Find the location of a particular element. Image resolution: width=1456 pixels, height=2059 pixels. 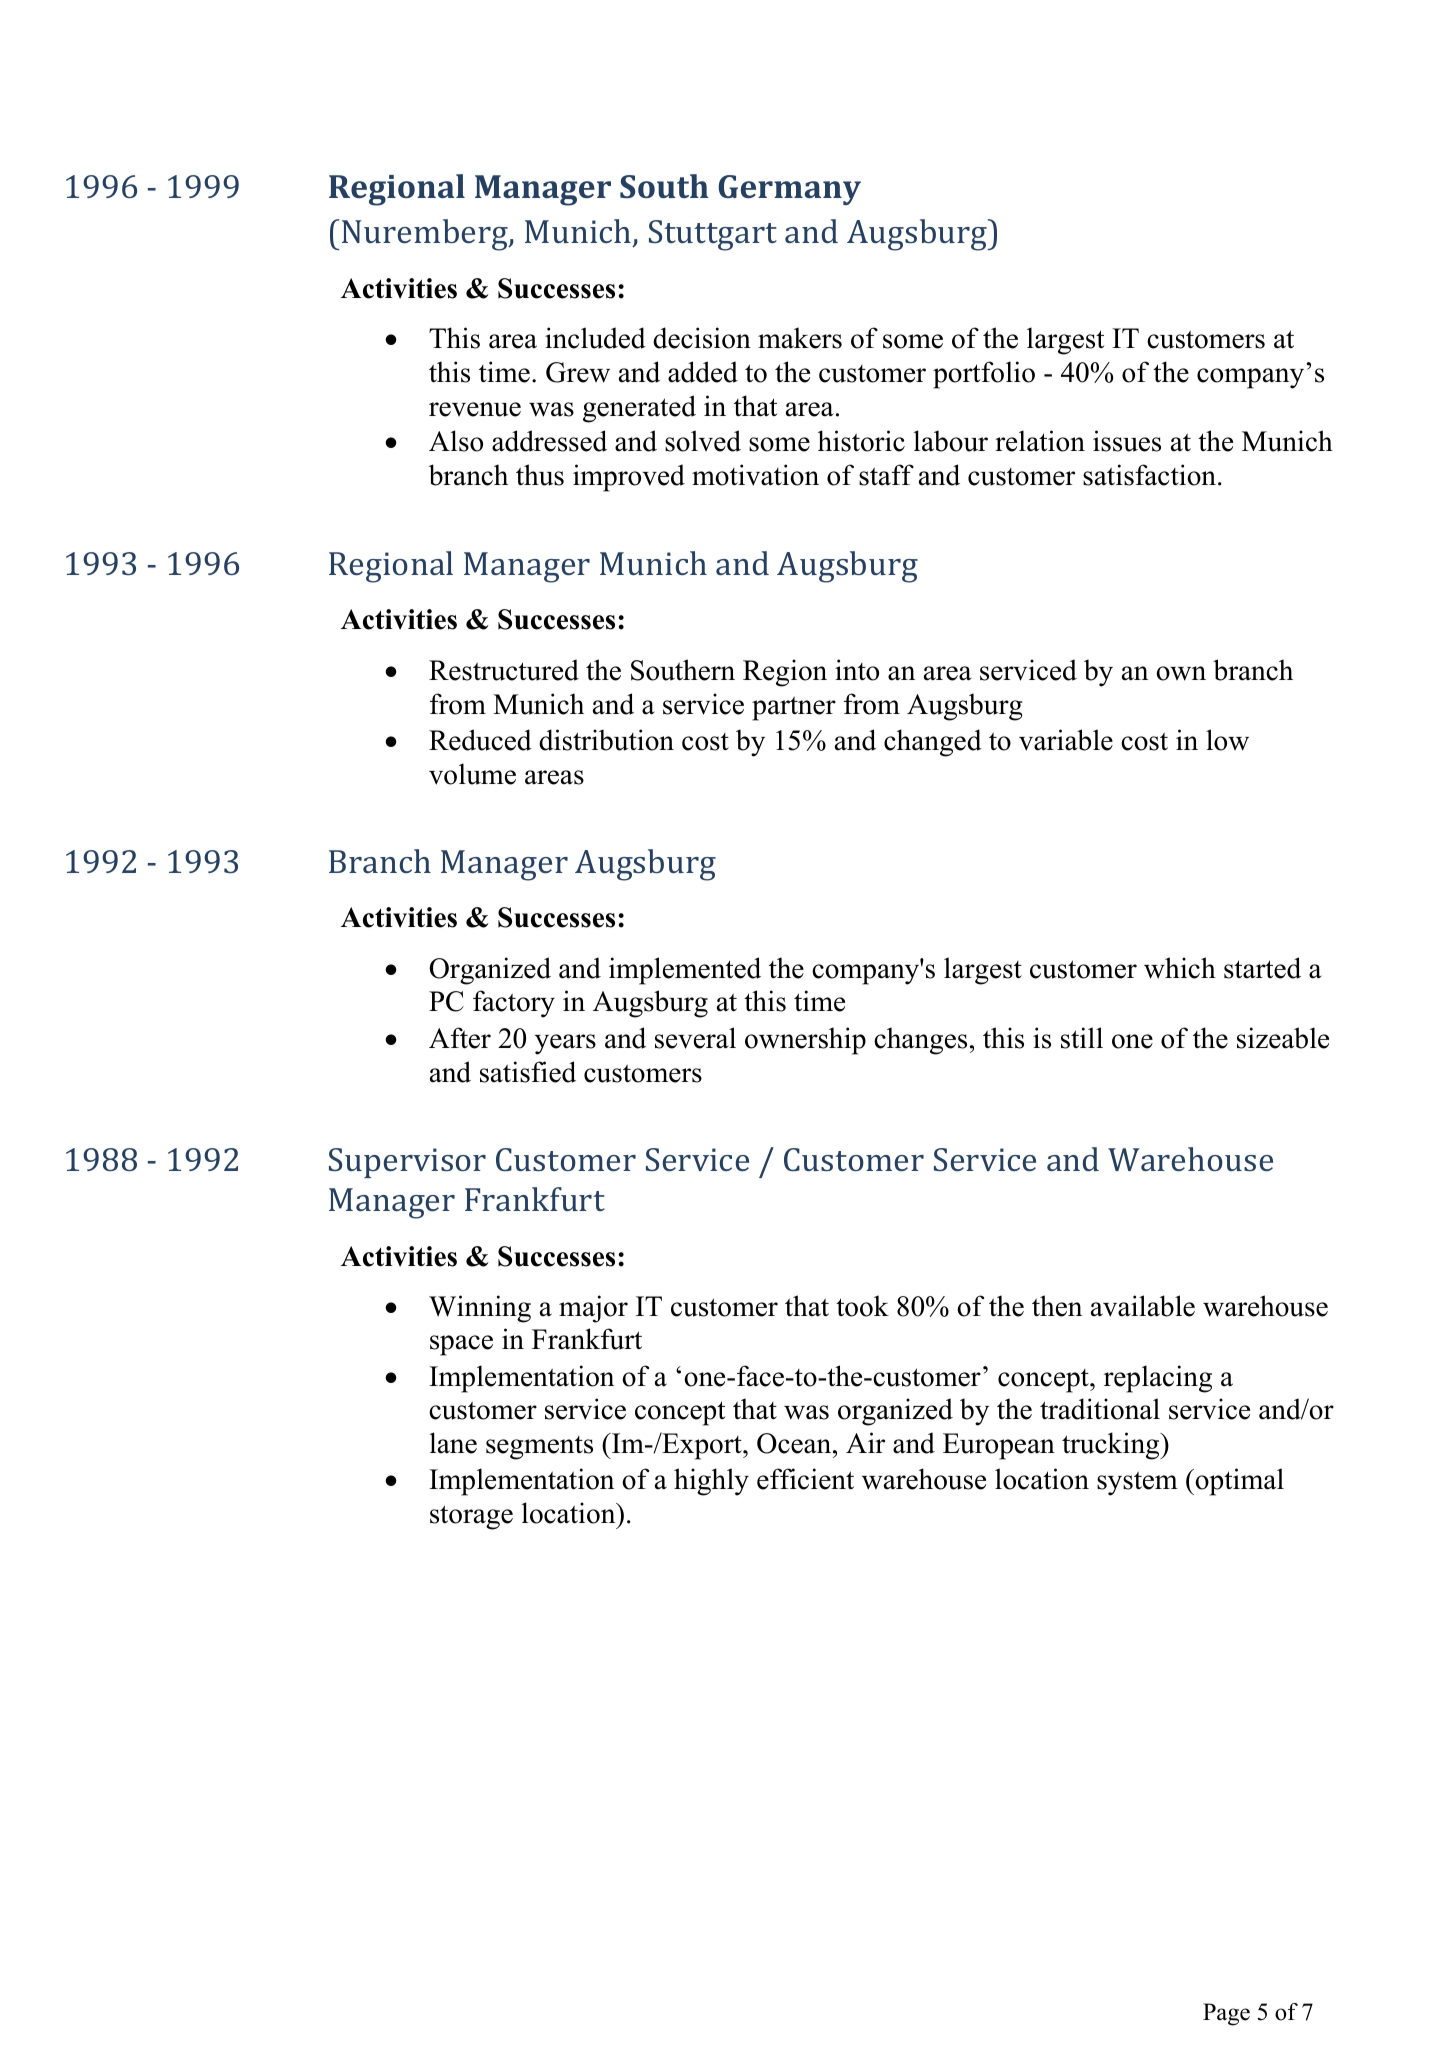

included is located at coordinates (595, 338).
